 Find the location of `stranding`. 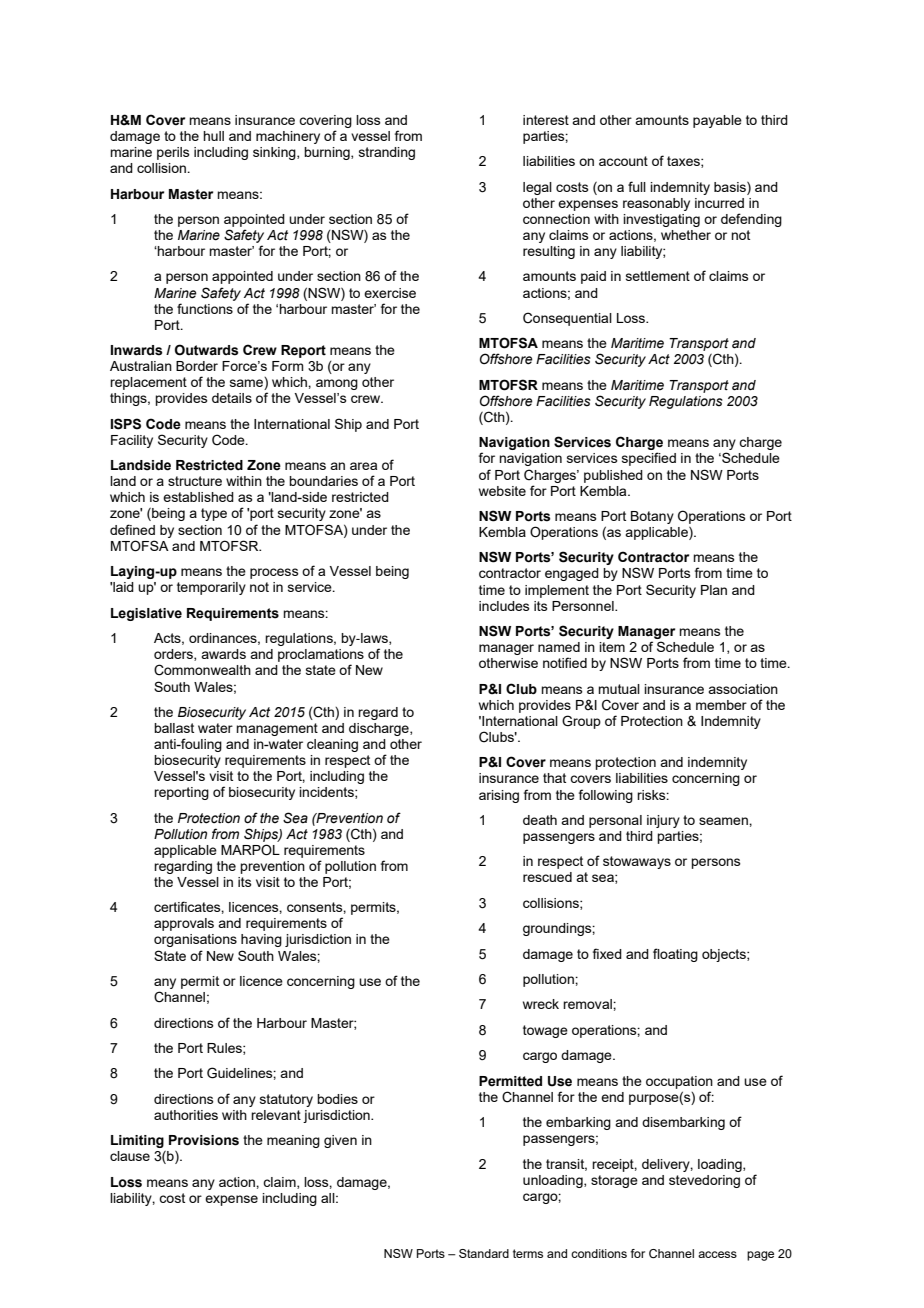

stranding is located at coordinates (387, 153).
